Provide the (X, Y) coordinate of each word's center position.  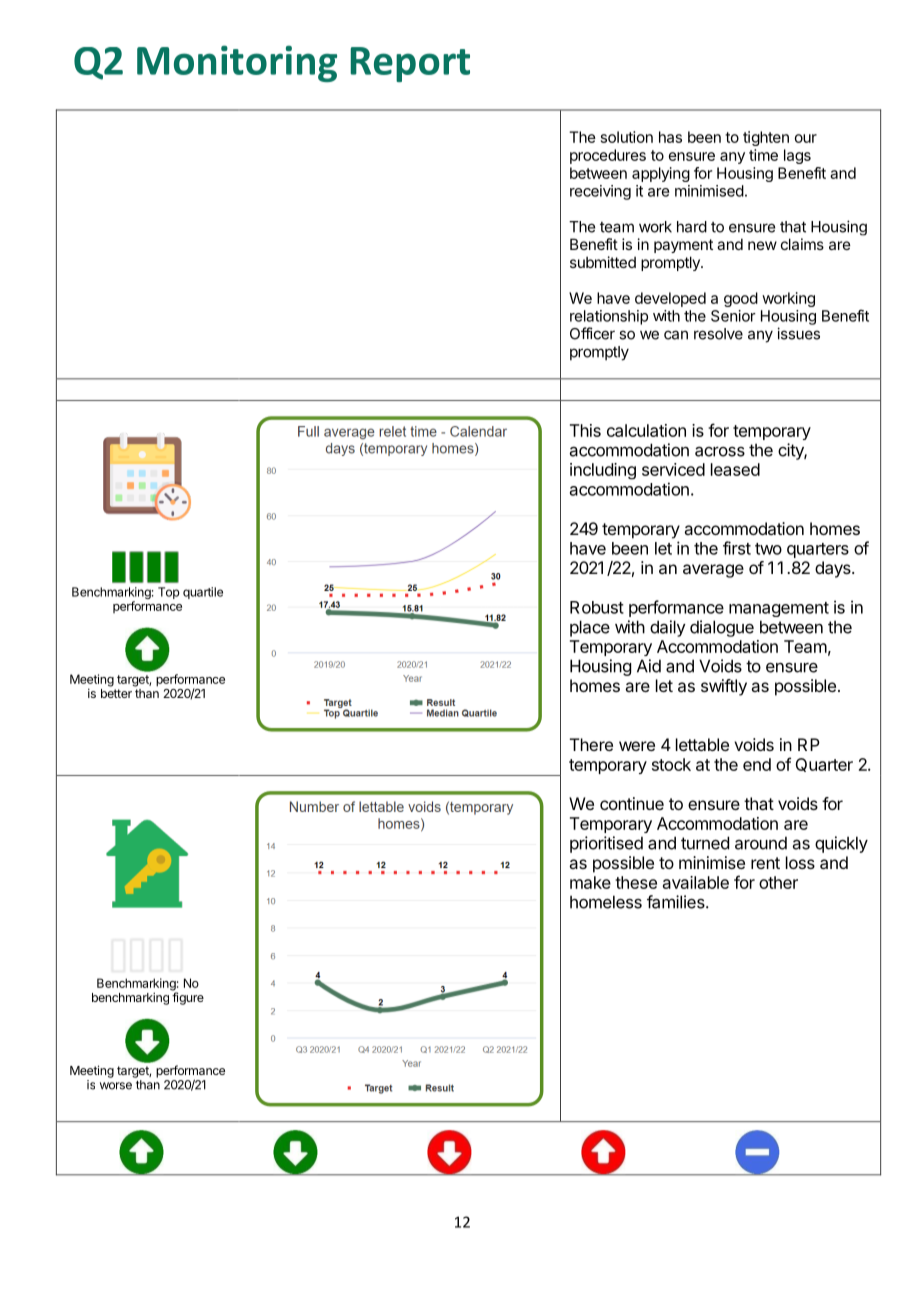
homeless (606, 902)
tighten (766, 138)
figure (188, 997)
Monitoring (237, 63)
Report (410, 64)
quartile (203, 593)
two (768, 549)
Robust (597, 607)
